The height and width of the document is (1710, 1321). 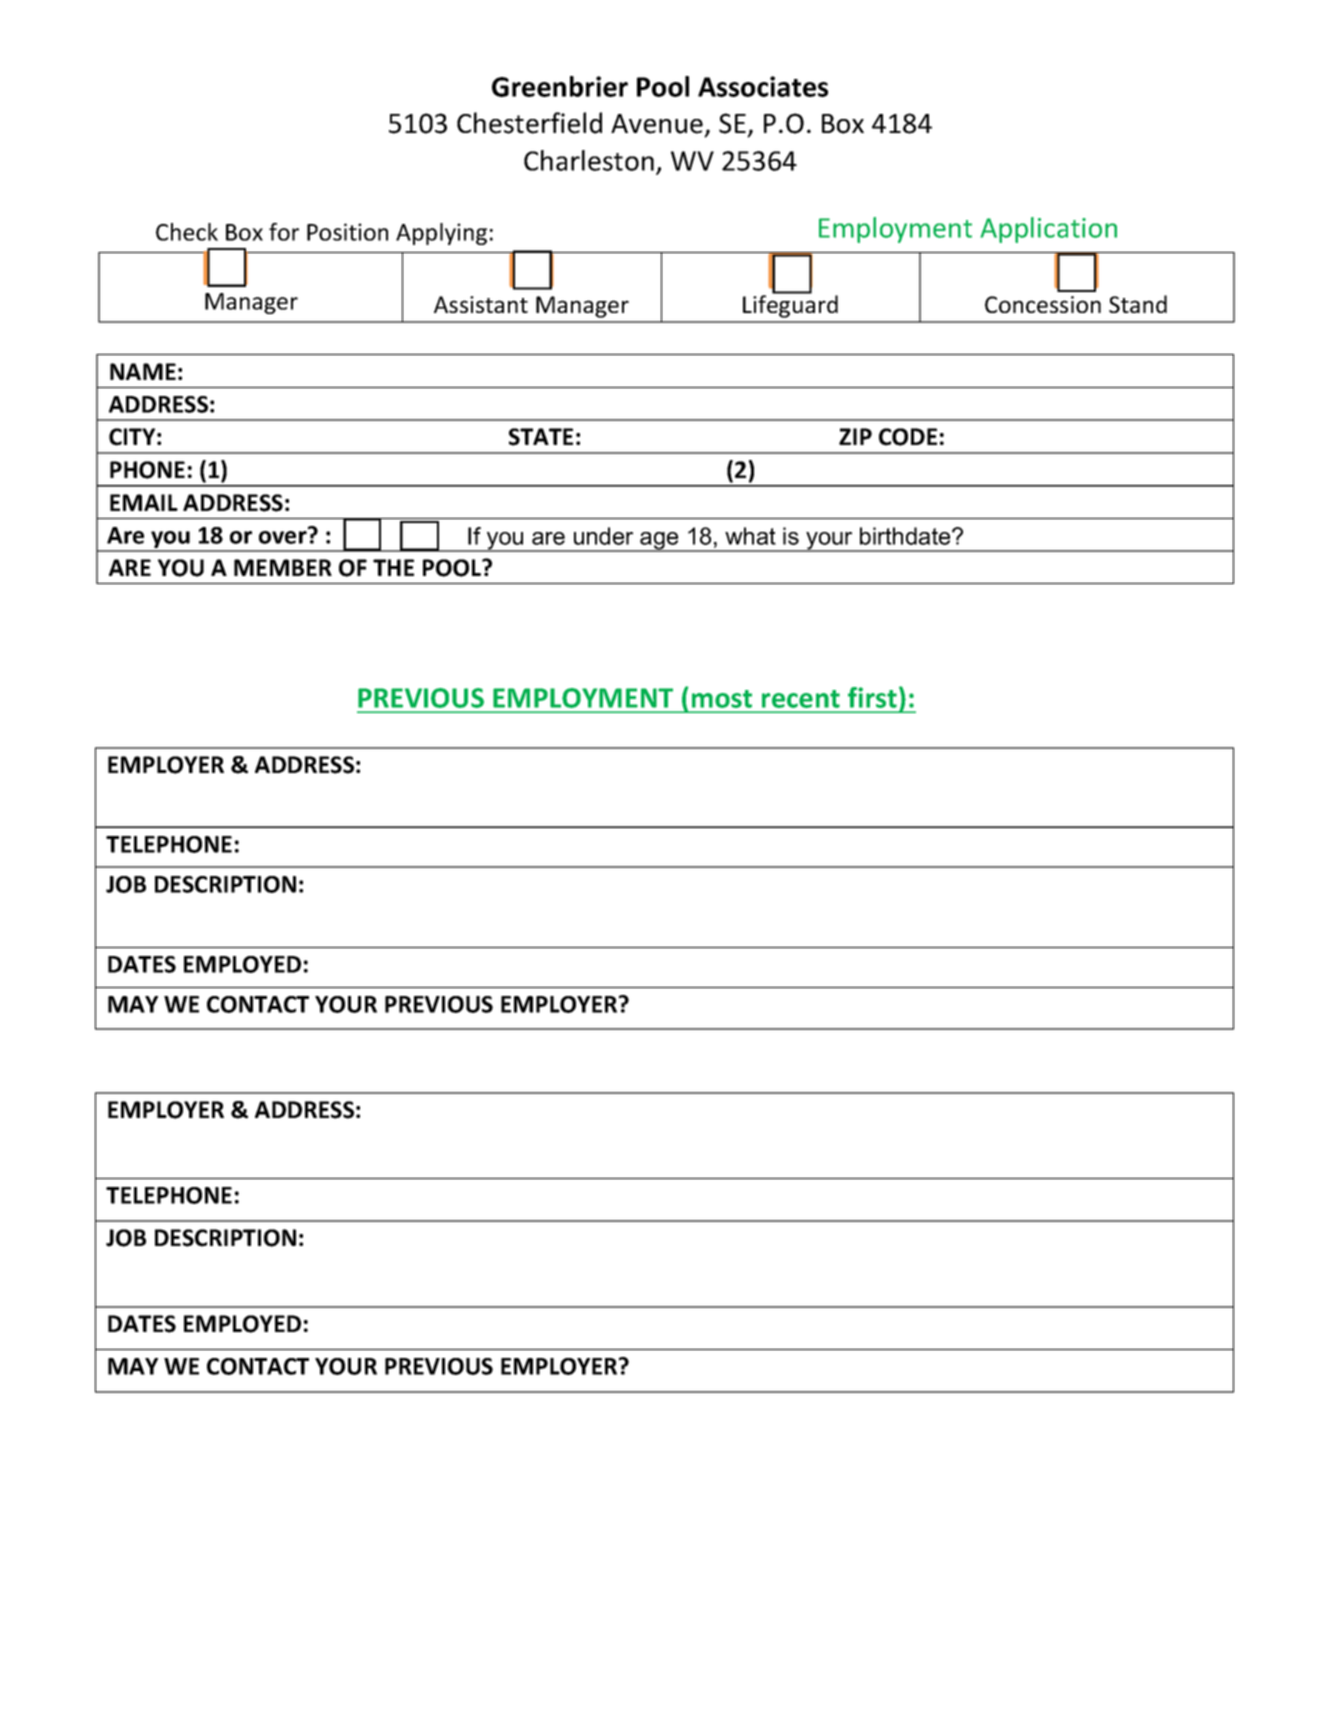 I want to click on NAME, so click(x=143, y=371).
